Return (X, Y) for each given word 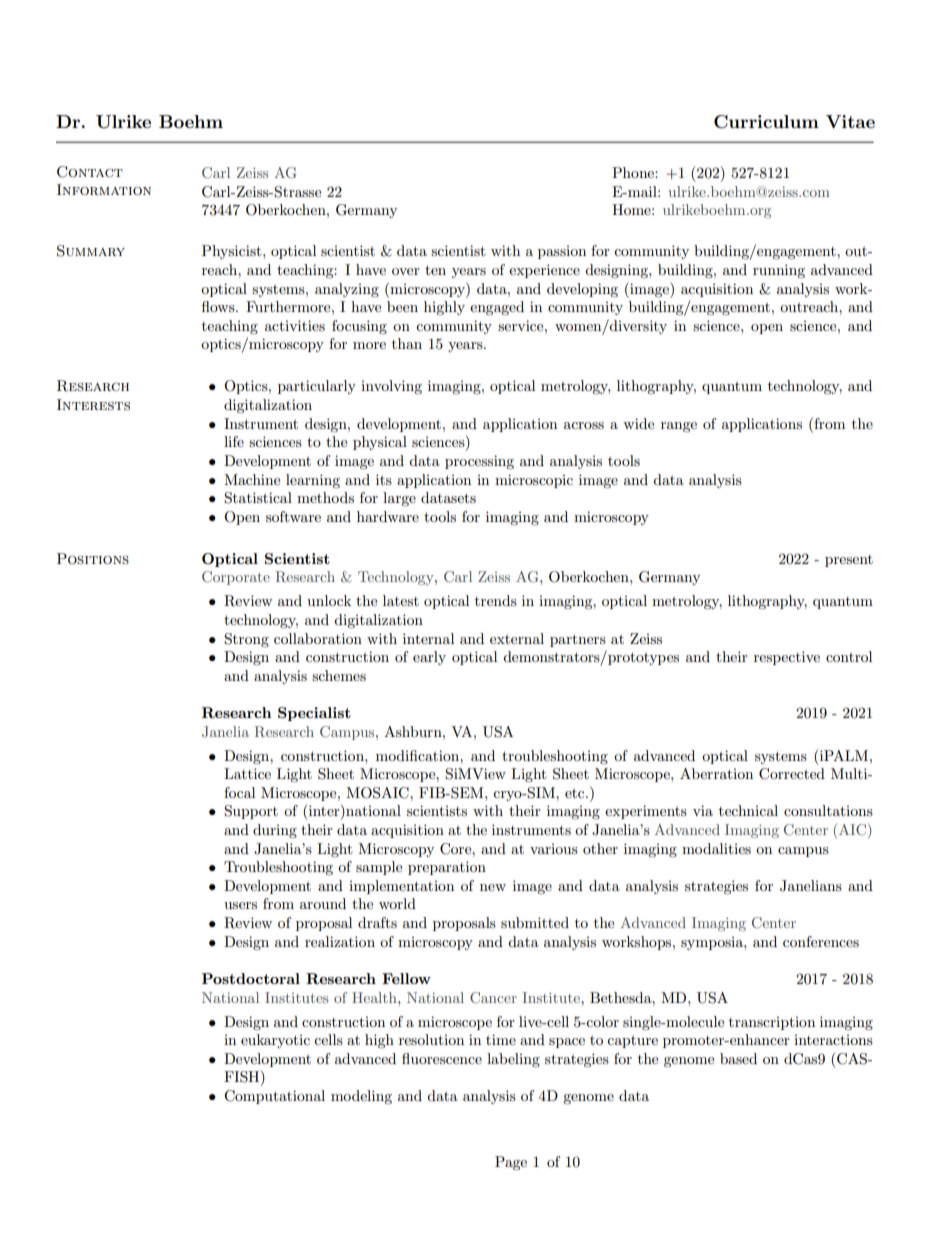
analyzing (347, 290)
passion (562, 252)
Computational (274, 1097)
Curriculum (766, 122)
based (738, 1058)
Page (511, 1163)
